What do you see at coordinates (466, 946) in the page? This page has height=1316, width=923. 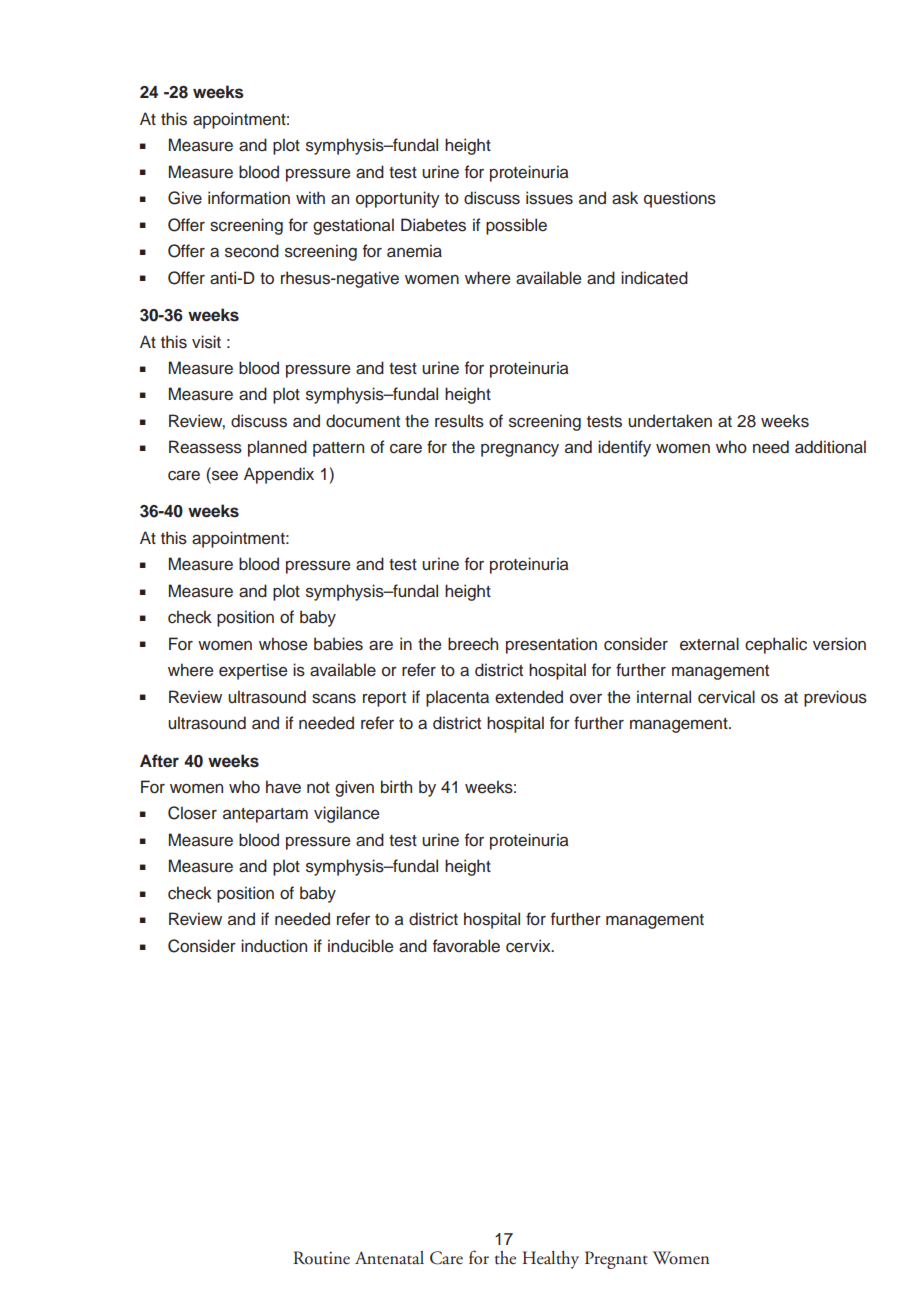 I see `favorable` at bounding box center [466, 946].
